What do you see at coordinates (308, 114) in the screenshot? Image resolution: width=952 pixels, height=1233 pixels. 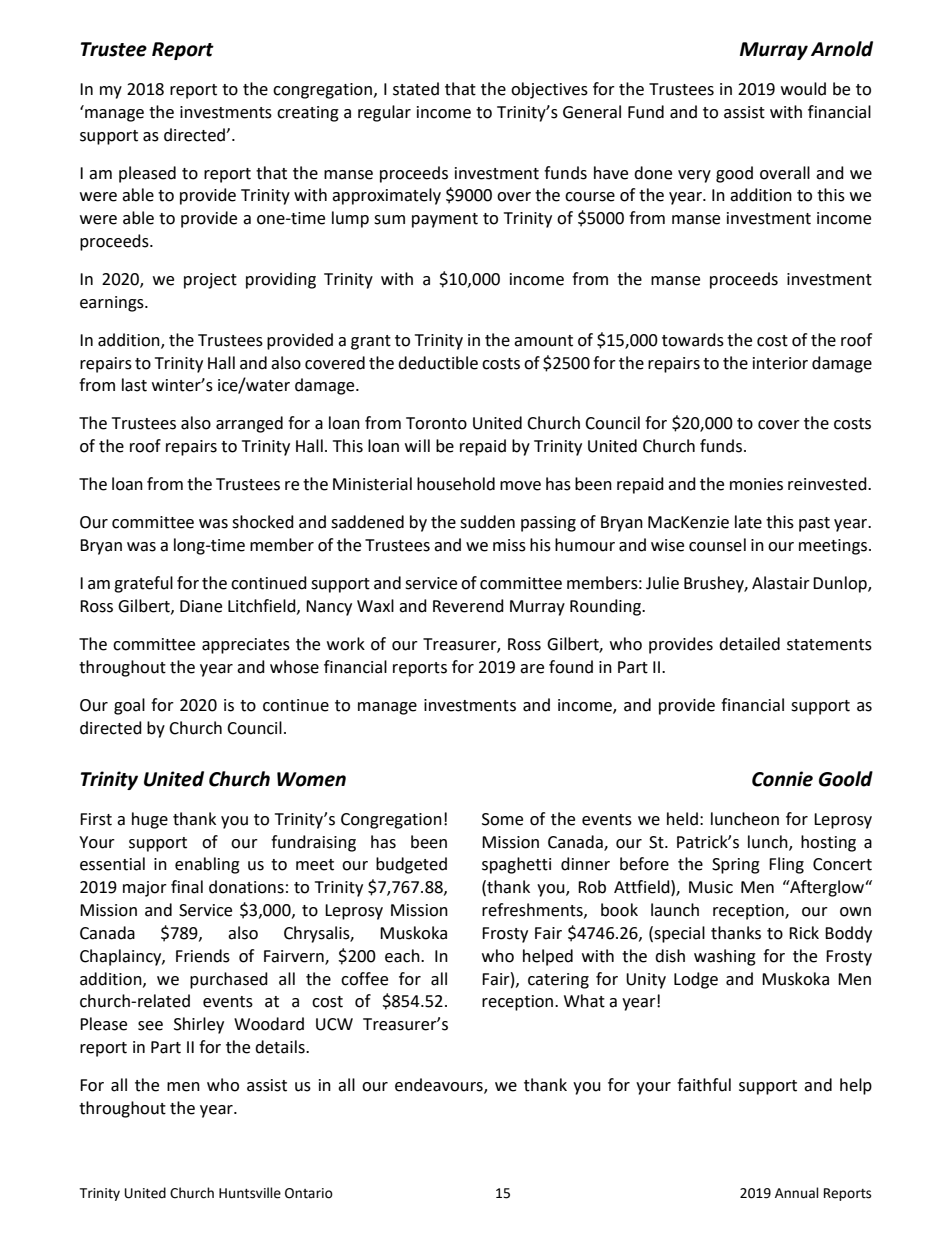 I see `creating` at bounding box center [308, 114].
